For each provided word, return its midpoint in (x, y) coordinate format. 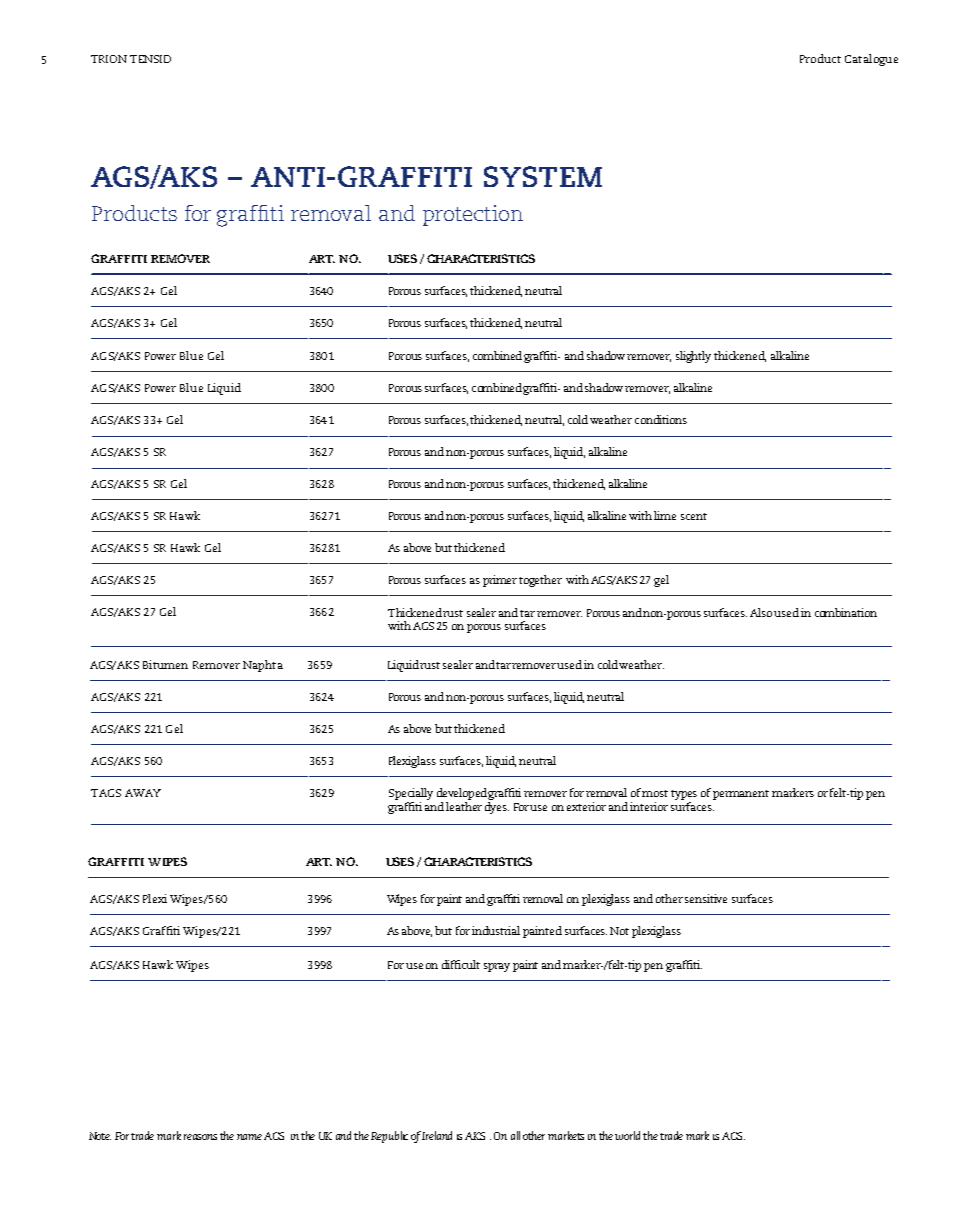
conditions (661, 419)
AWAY (143, 793)
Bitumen (165, 664)
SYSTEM (543, 176)
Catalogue (871, 60)
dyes (497, 806)
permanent (741, 795)
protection (473, 215)
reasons (200, 1137)
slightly (693, 357)
